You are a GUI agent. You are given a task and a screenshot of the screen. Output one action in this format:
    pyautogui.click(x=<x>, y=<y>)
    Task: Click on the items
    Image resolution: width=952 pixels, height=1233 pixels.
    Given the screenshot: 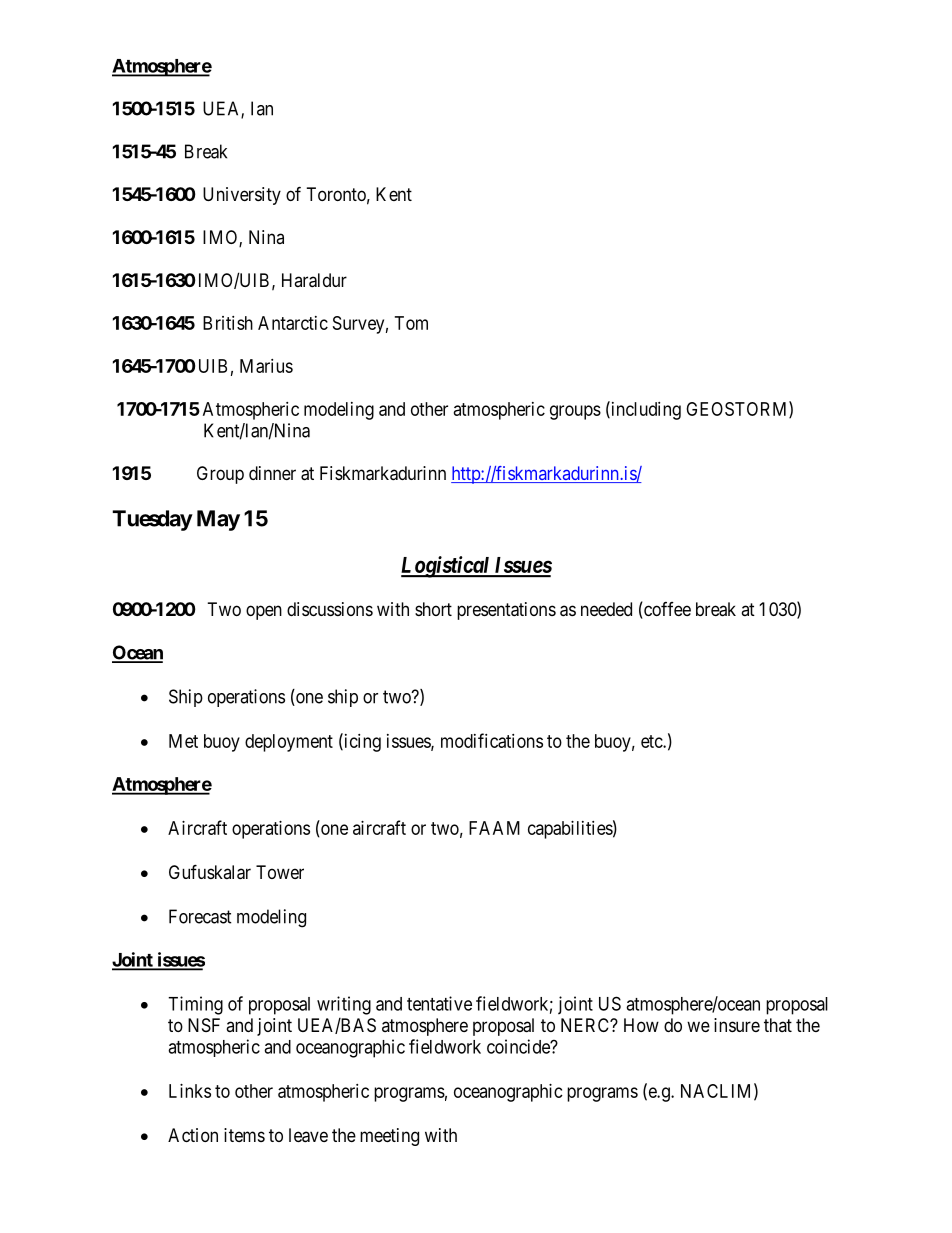 What is the action you would take?
    pyautogui.click(x=244, y=1135)
